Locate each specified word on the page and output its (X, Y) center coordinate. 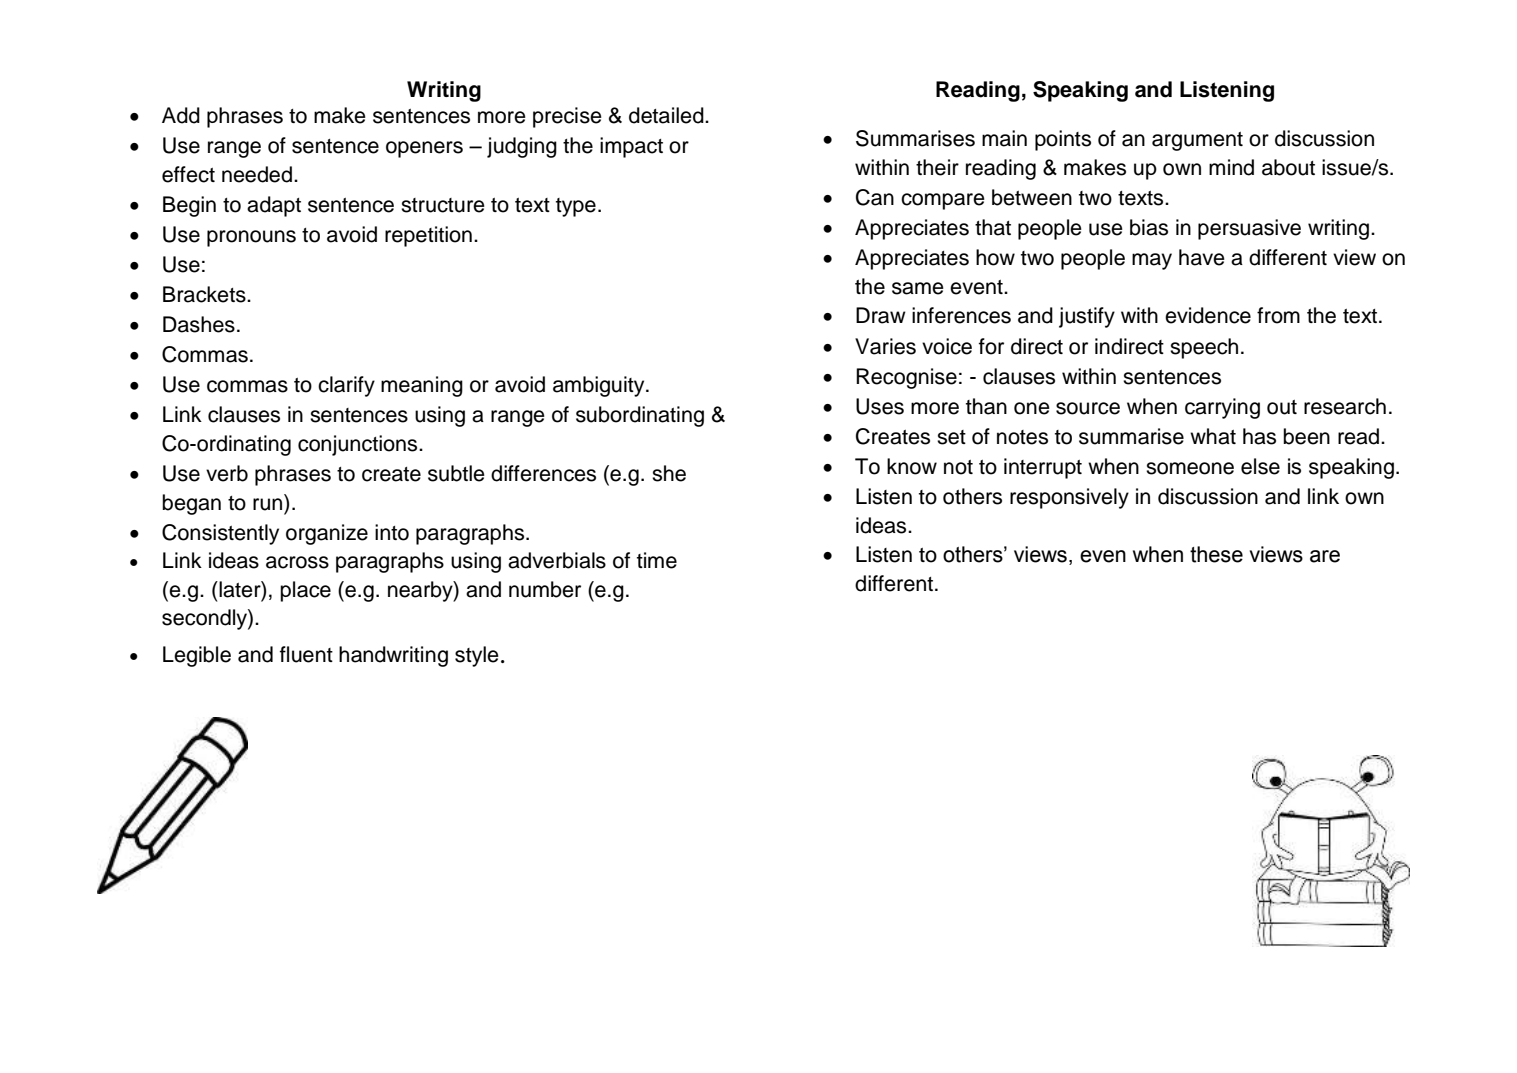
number (545, 589)
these (1216, 554)
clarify (346, 386)
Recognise (906, 378)
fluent (306, 654)
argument (1197, 141)
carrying (1222, 408)
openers (424, 149)
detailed (667, 115)
